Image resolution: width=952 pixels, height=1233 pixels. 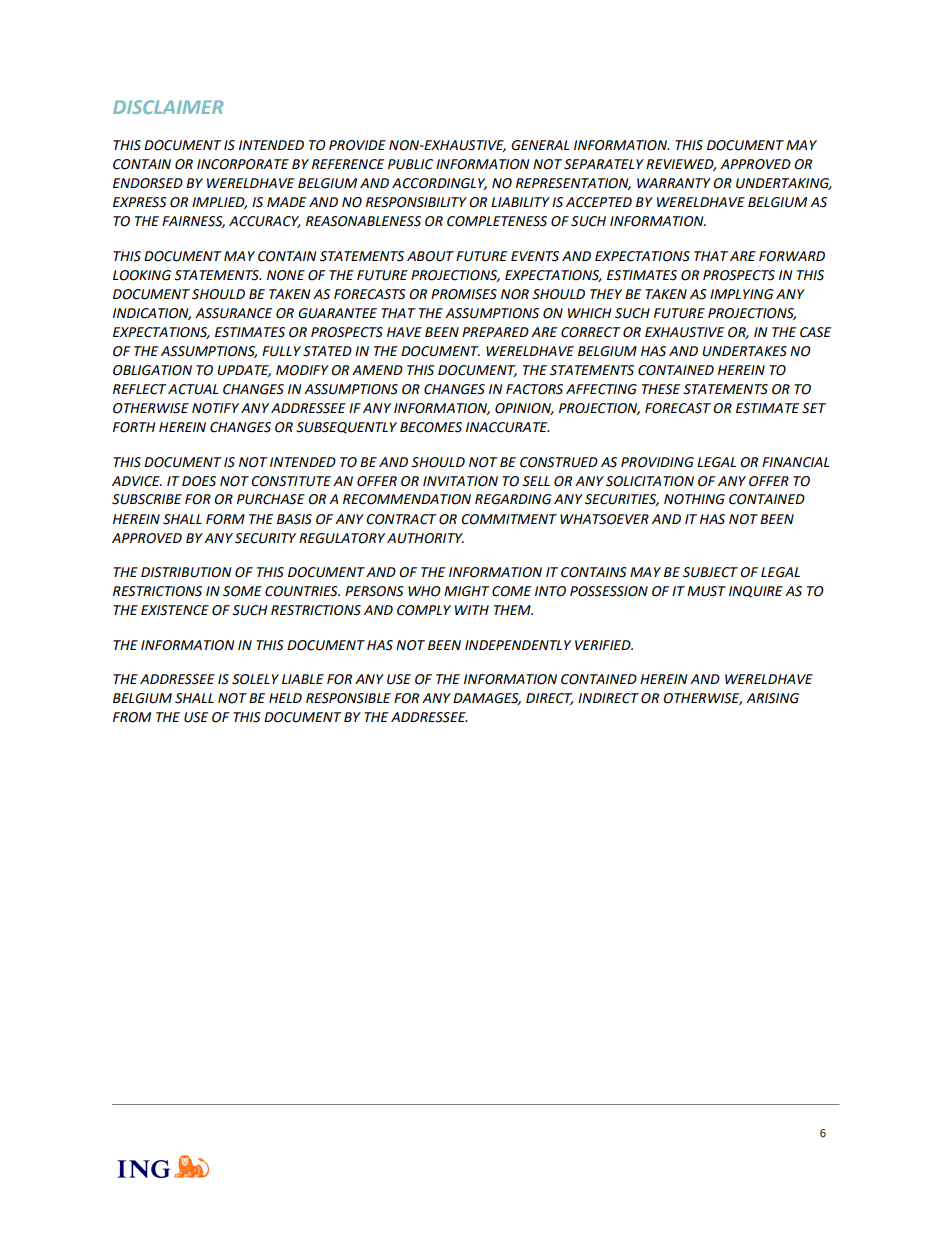 What do you see at coordinates (784, 184) in the screenshot?
I see `UNDERTAKING` at bounding box center [784, 184].
